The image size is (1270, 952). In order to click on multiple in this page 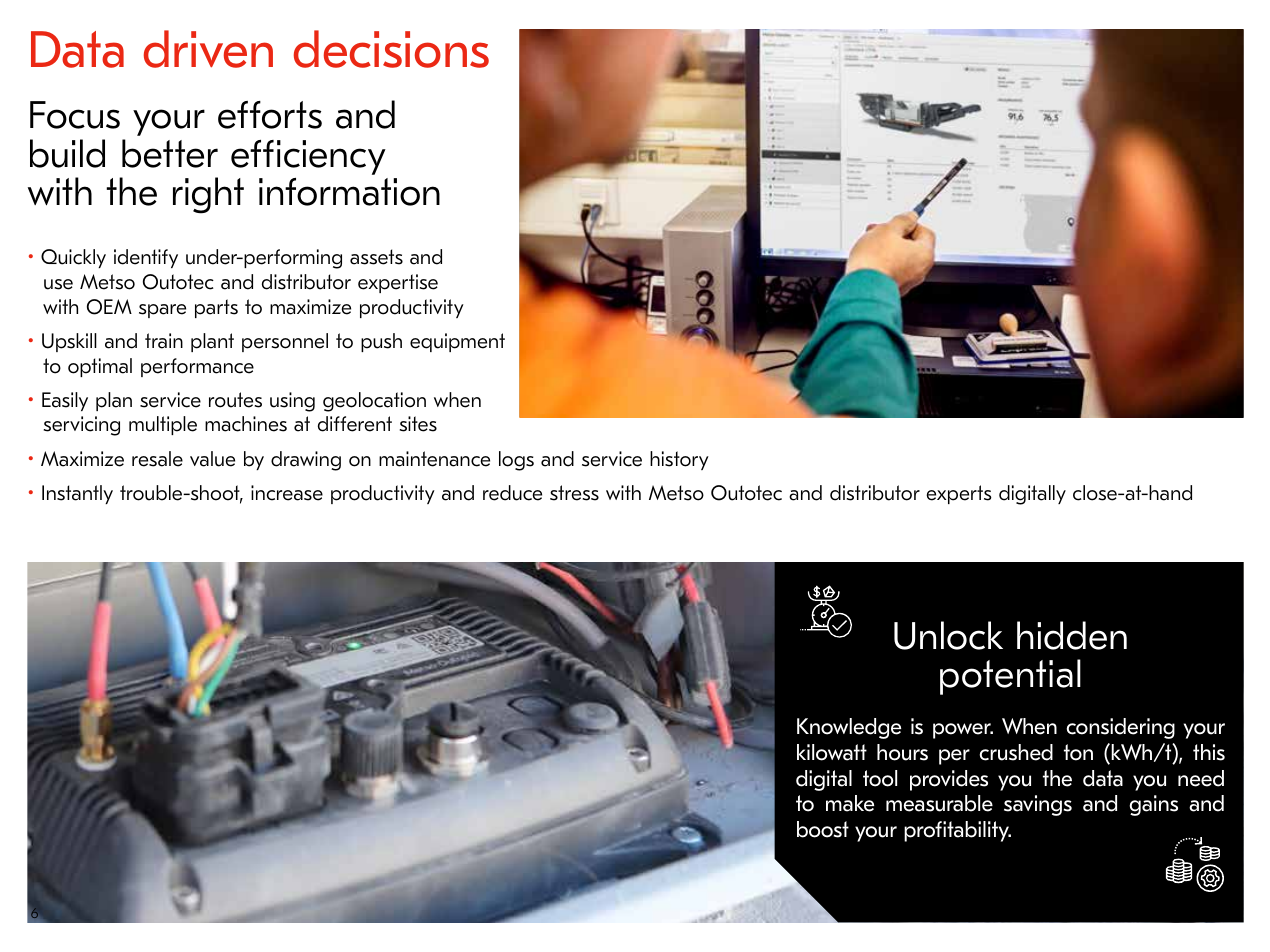, I will do `click(163, 425)`.
